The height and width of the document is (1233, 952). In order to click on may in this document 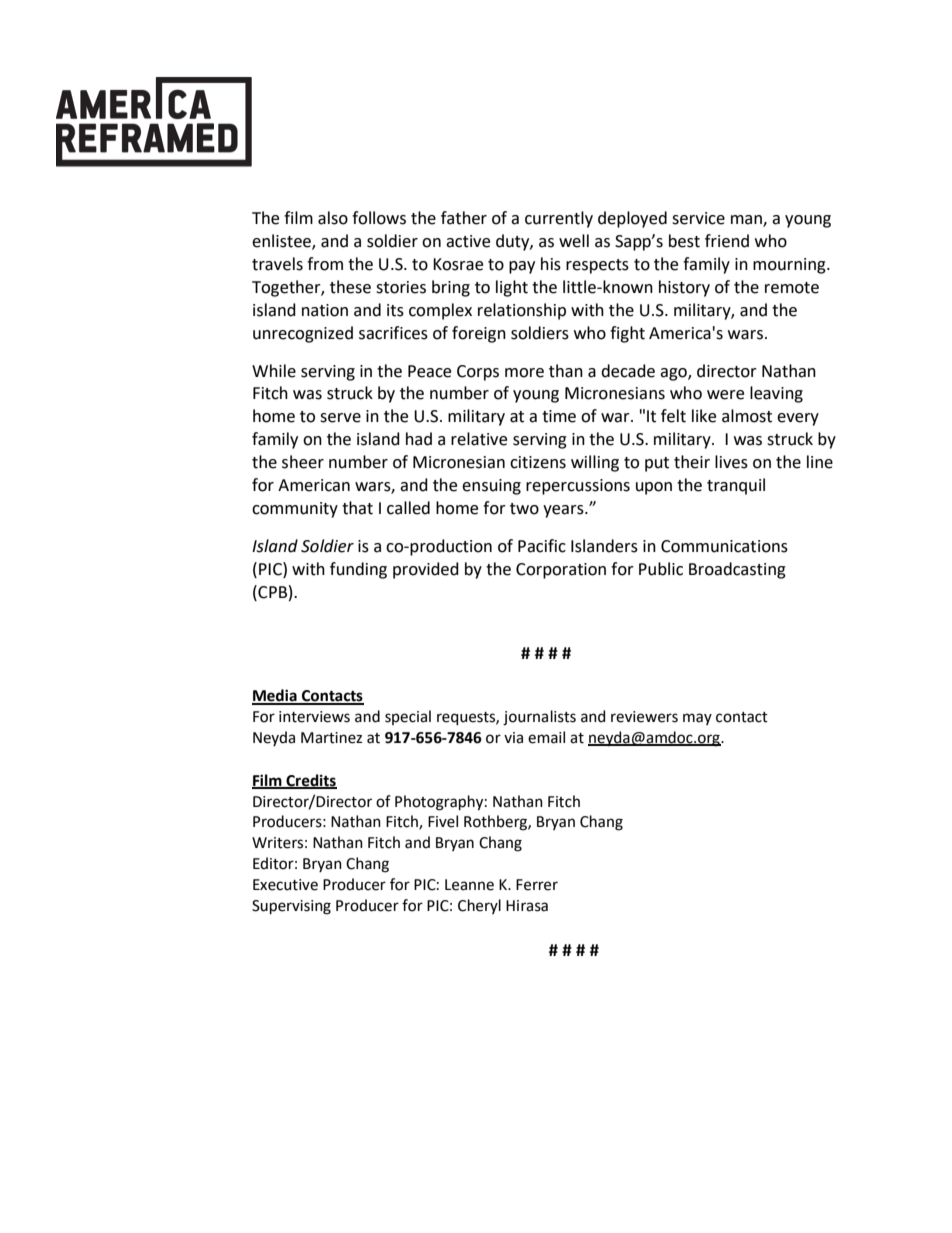, I will do `click(697, 719)`.
